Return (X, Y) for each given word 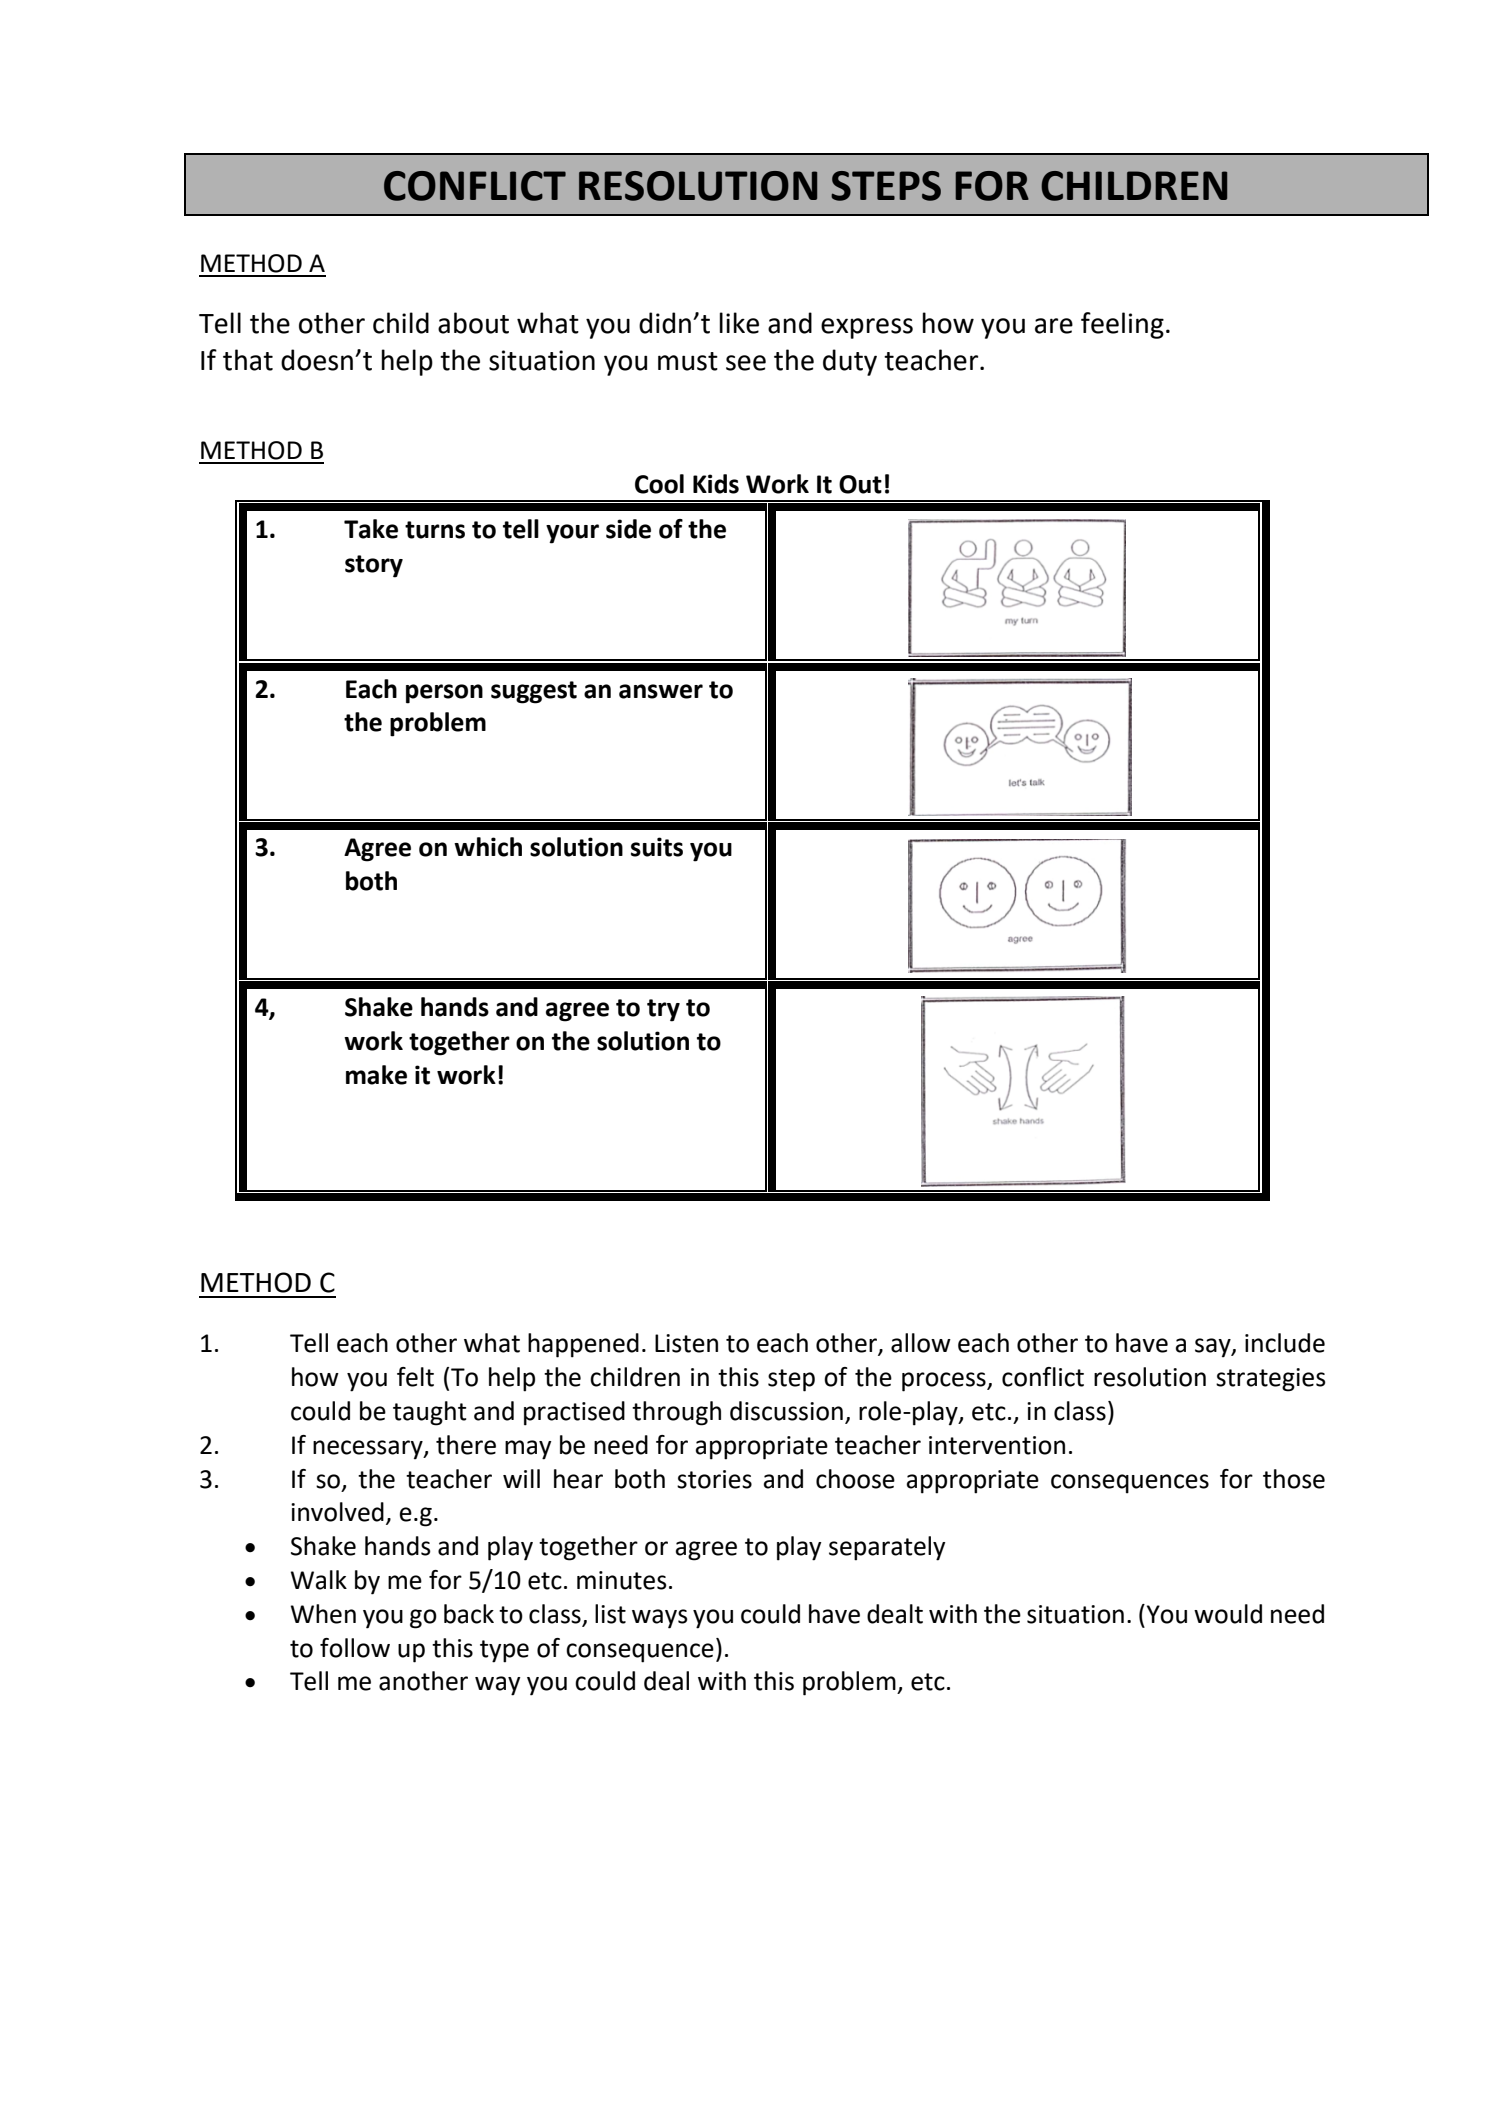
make (376, 1075)
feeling (1122, 325)
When (323, 1614)
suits (657, 847)
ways (660, 1619)
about (473, 323)
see (746, 363)
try (663, 1010)
